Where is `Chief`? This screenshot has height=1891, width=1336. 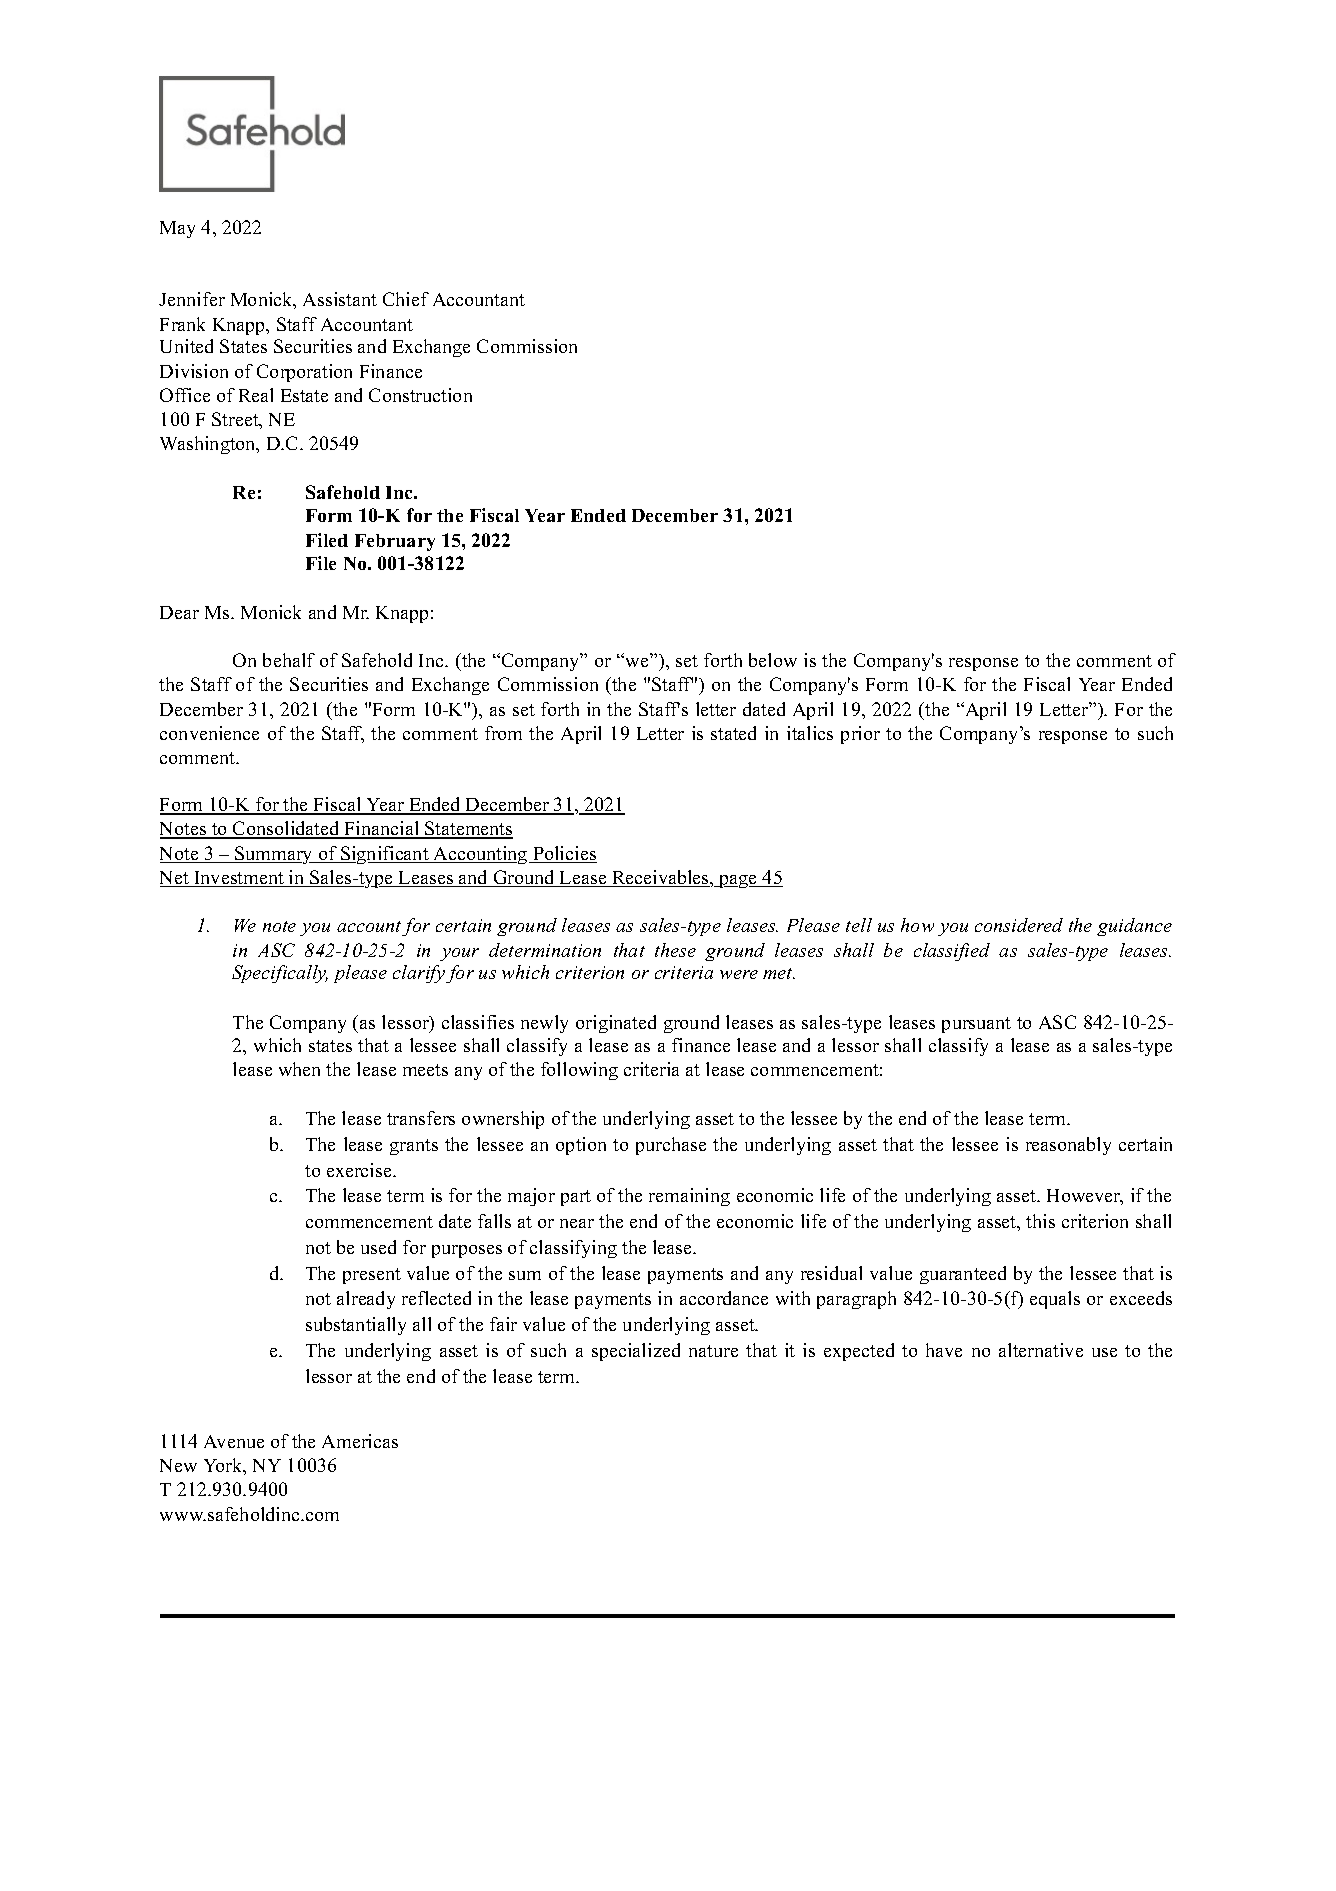 Chief is located at coordinates (406, 299).
